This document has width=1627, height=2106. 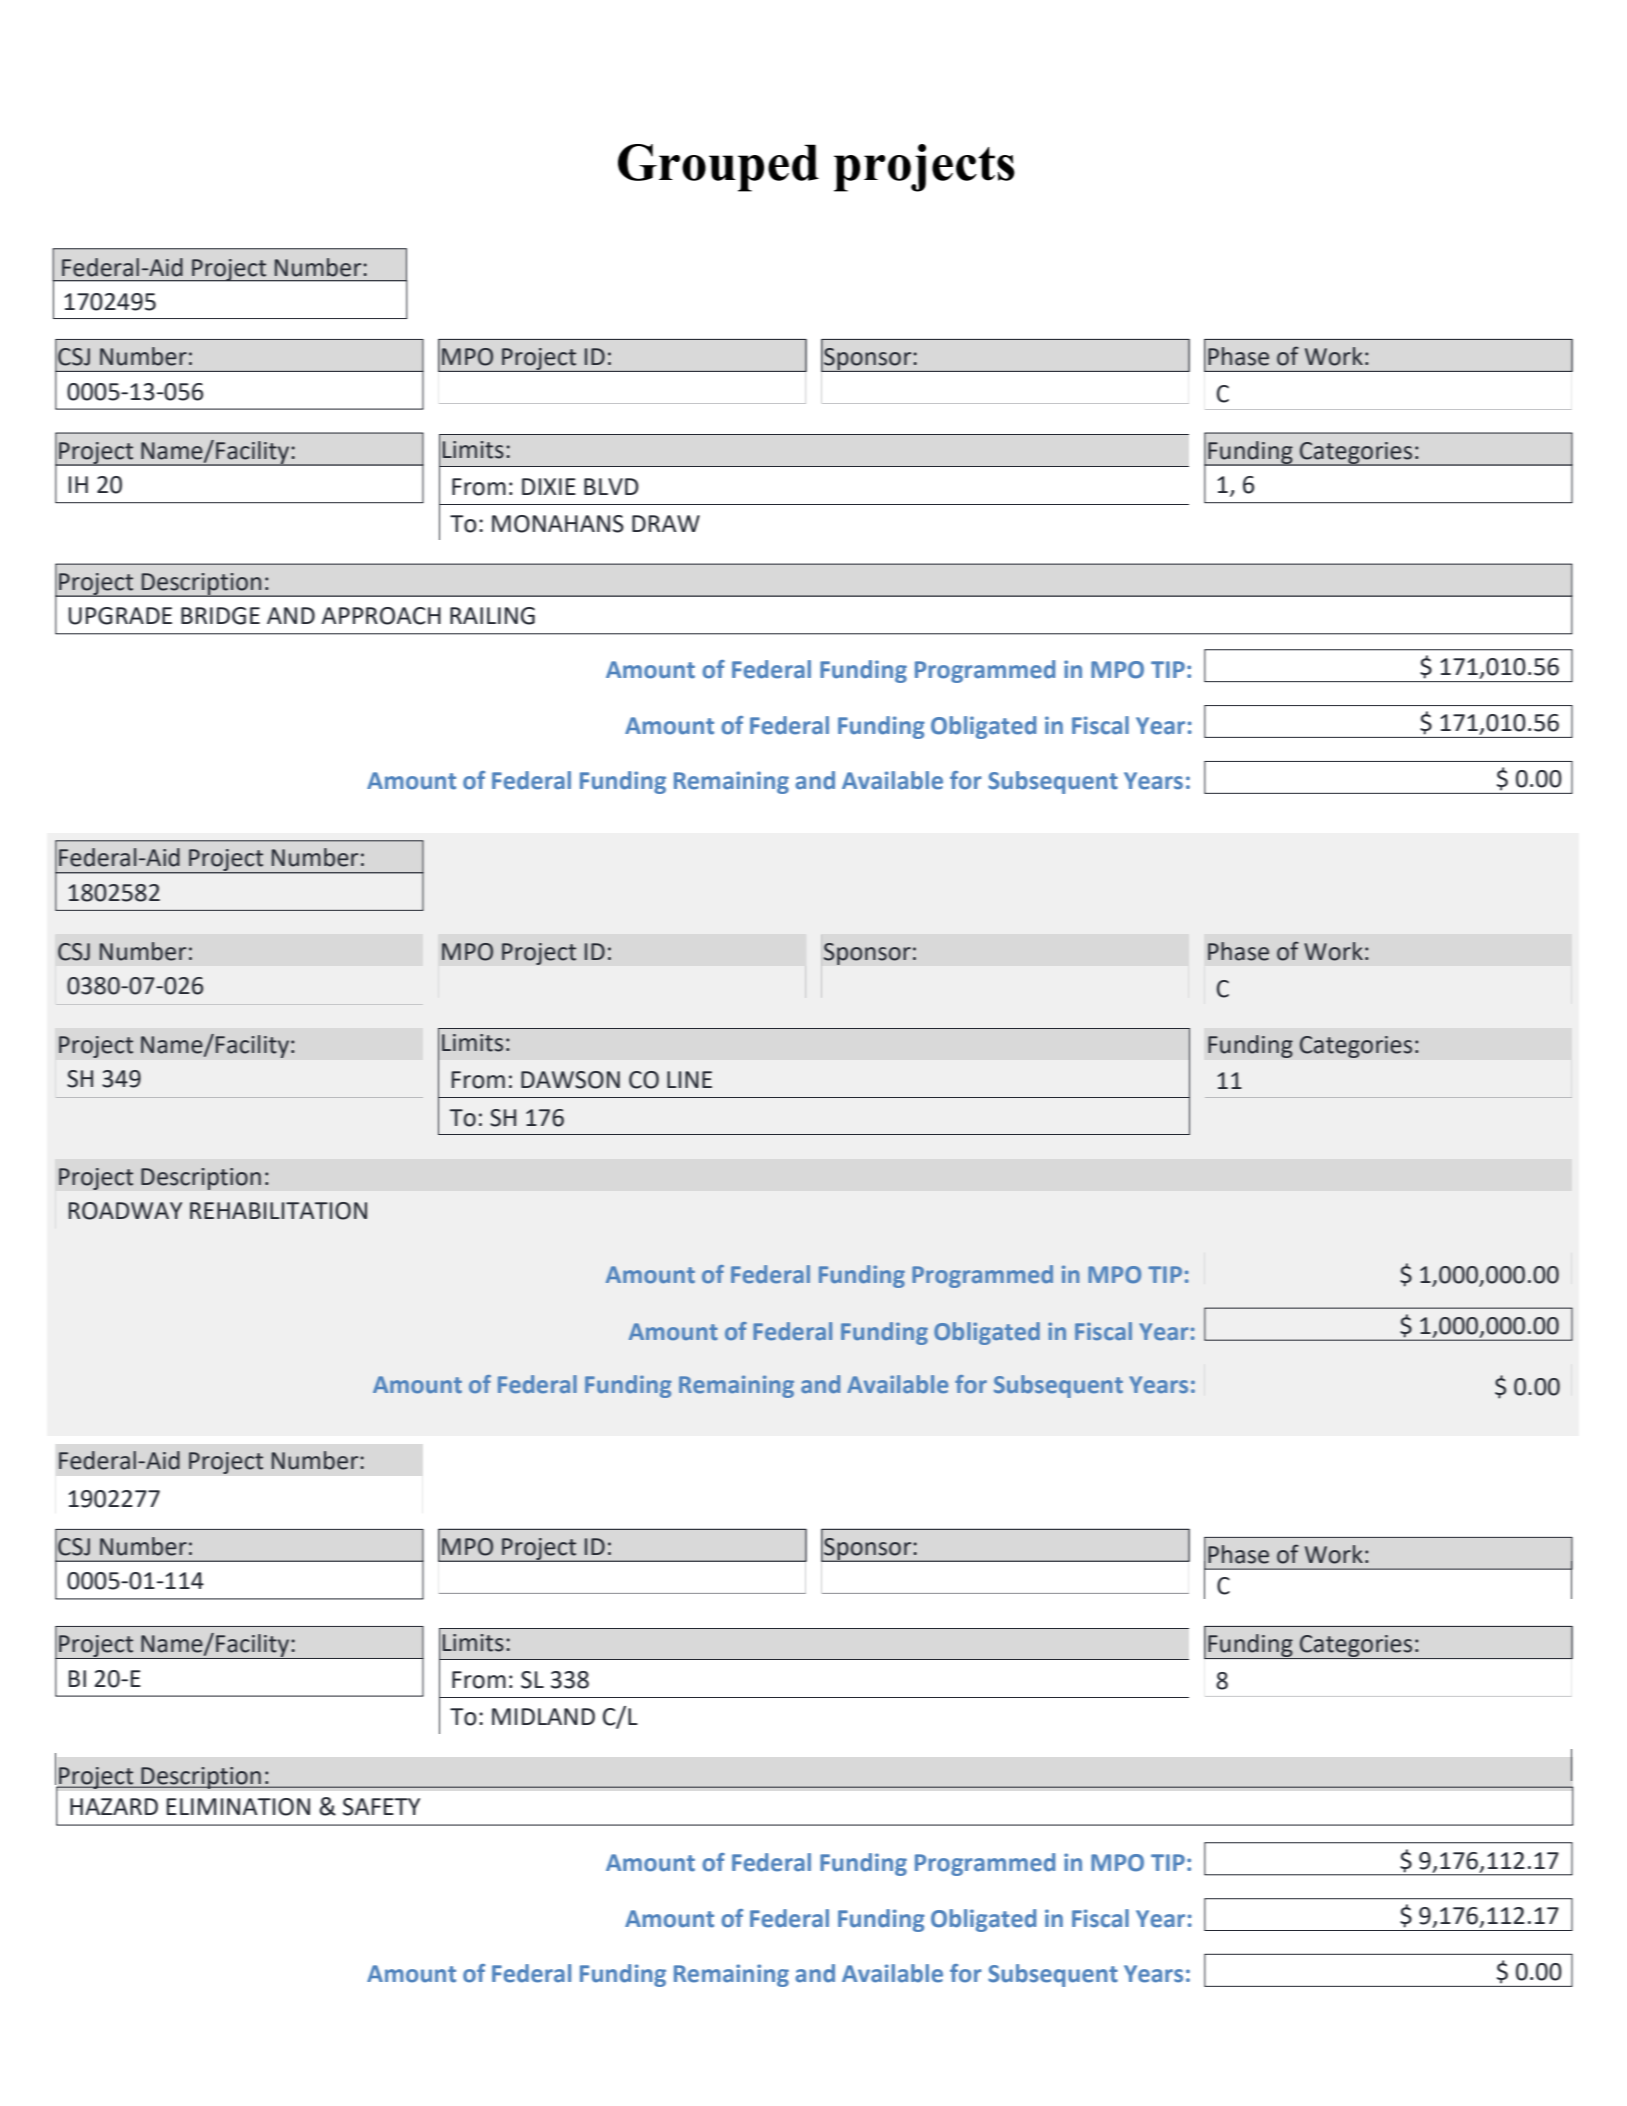 What do you see at coordinates (125, 1211) in the document?
I see `ROADWAY` at bounding box center [125, 1211].
